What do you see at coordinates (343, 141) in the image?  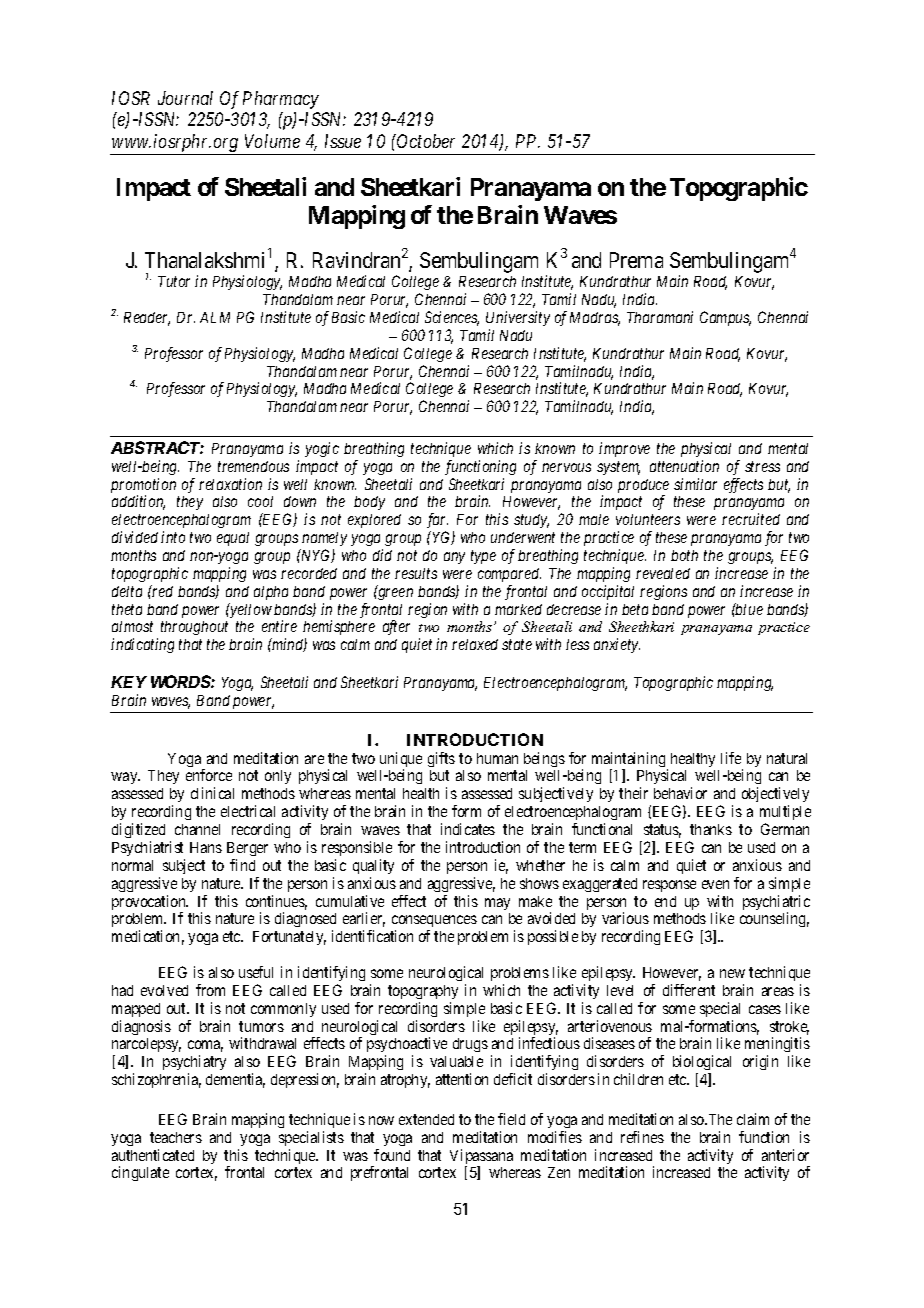 I see `Issue` at bounding box center [343, 141].
